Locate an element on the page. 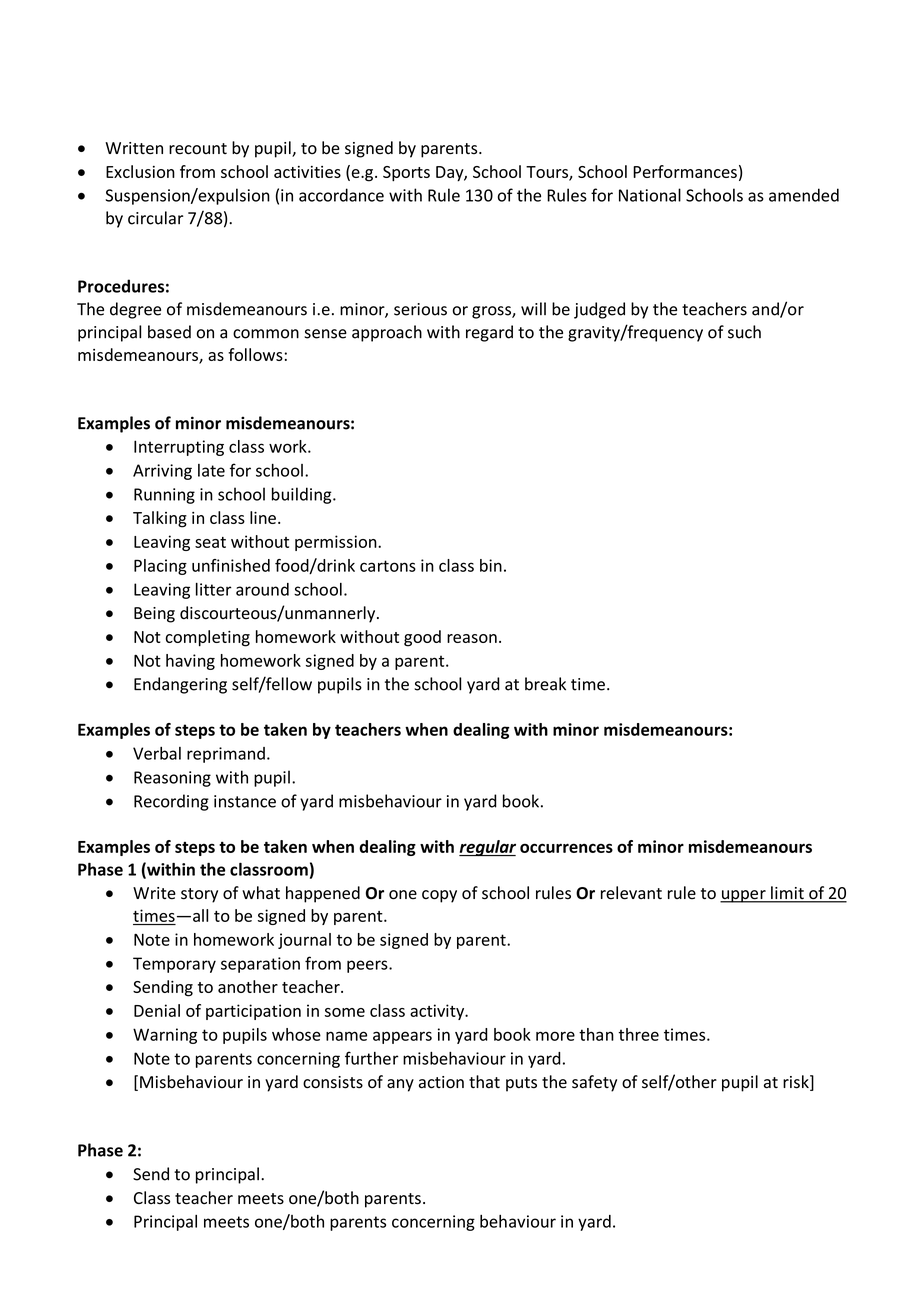  Sports is located at coordinates (406, 174).
